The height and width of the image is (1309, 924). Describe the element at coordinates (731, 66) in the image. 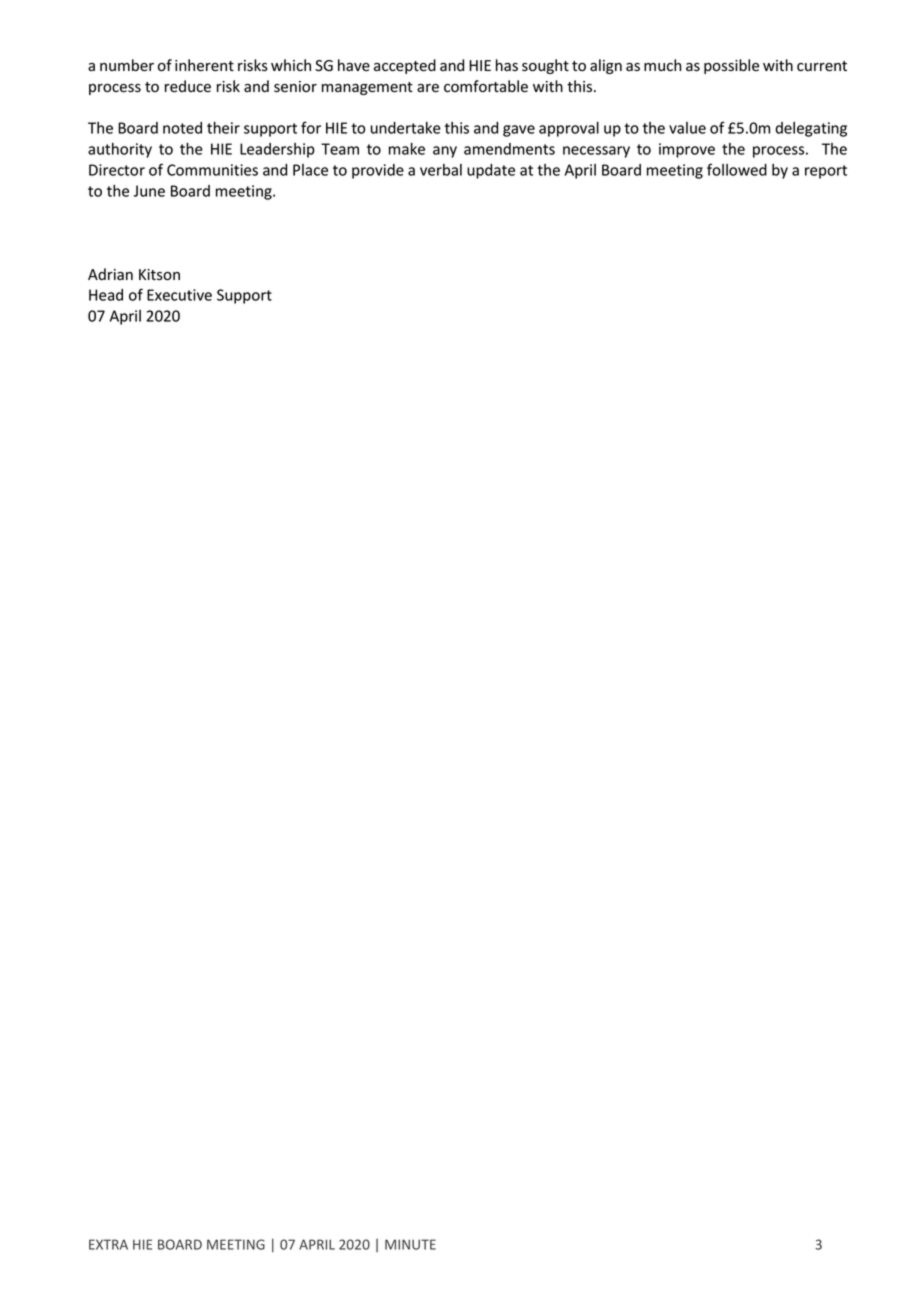

I see `possible` at that location.
